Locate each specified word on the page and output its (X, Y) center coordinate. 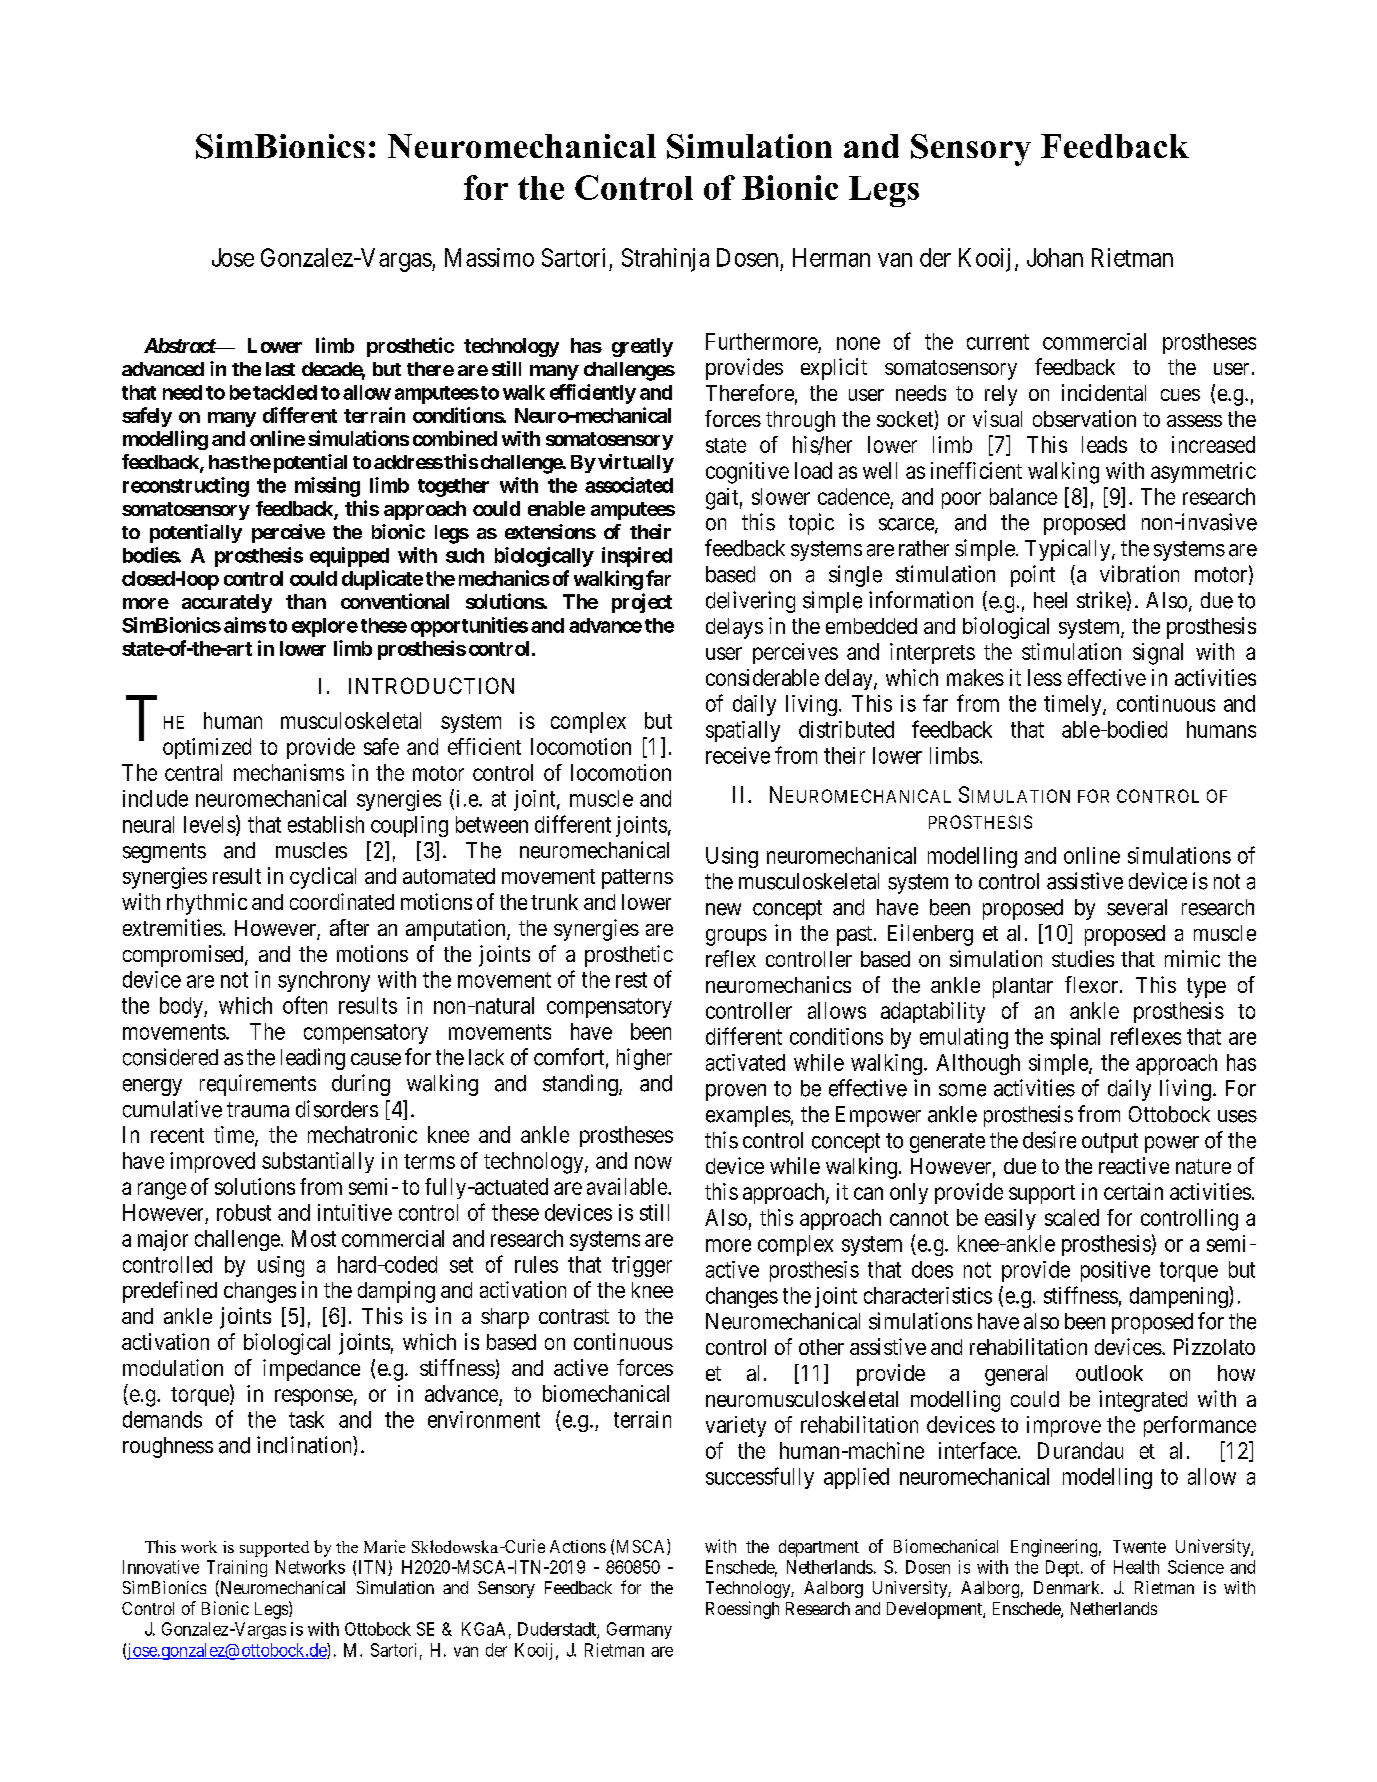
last (280, 369)
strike (1101, 600)
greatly (642, 347)
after (349, 927)
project (642, 603)
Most (314, 1238)
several (1137, 907)
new (723, 909)
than (306, 601)
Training (237, 1568)
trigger (642, 1266)
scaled (1072, 1217)
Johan (1055, 257)
